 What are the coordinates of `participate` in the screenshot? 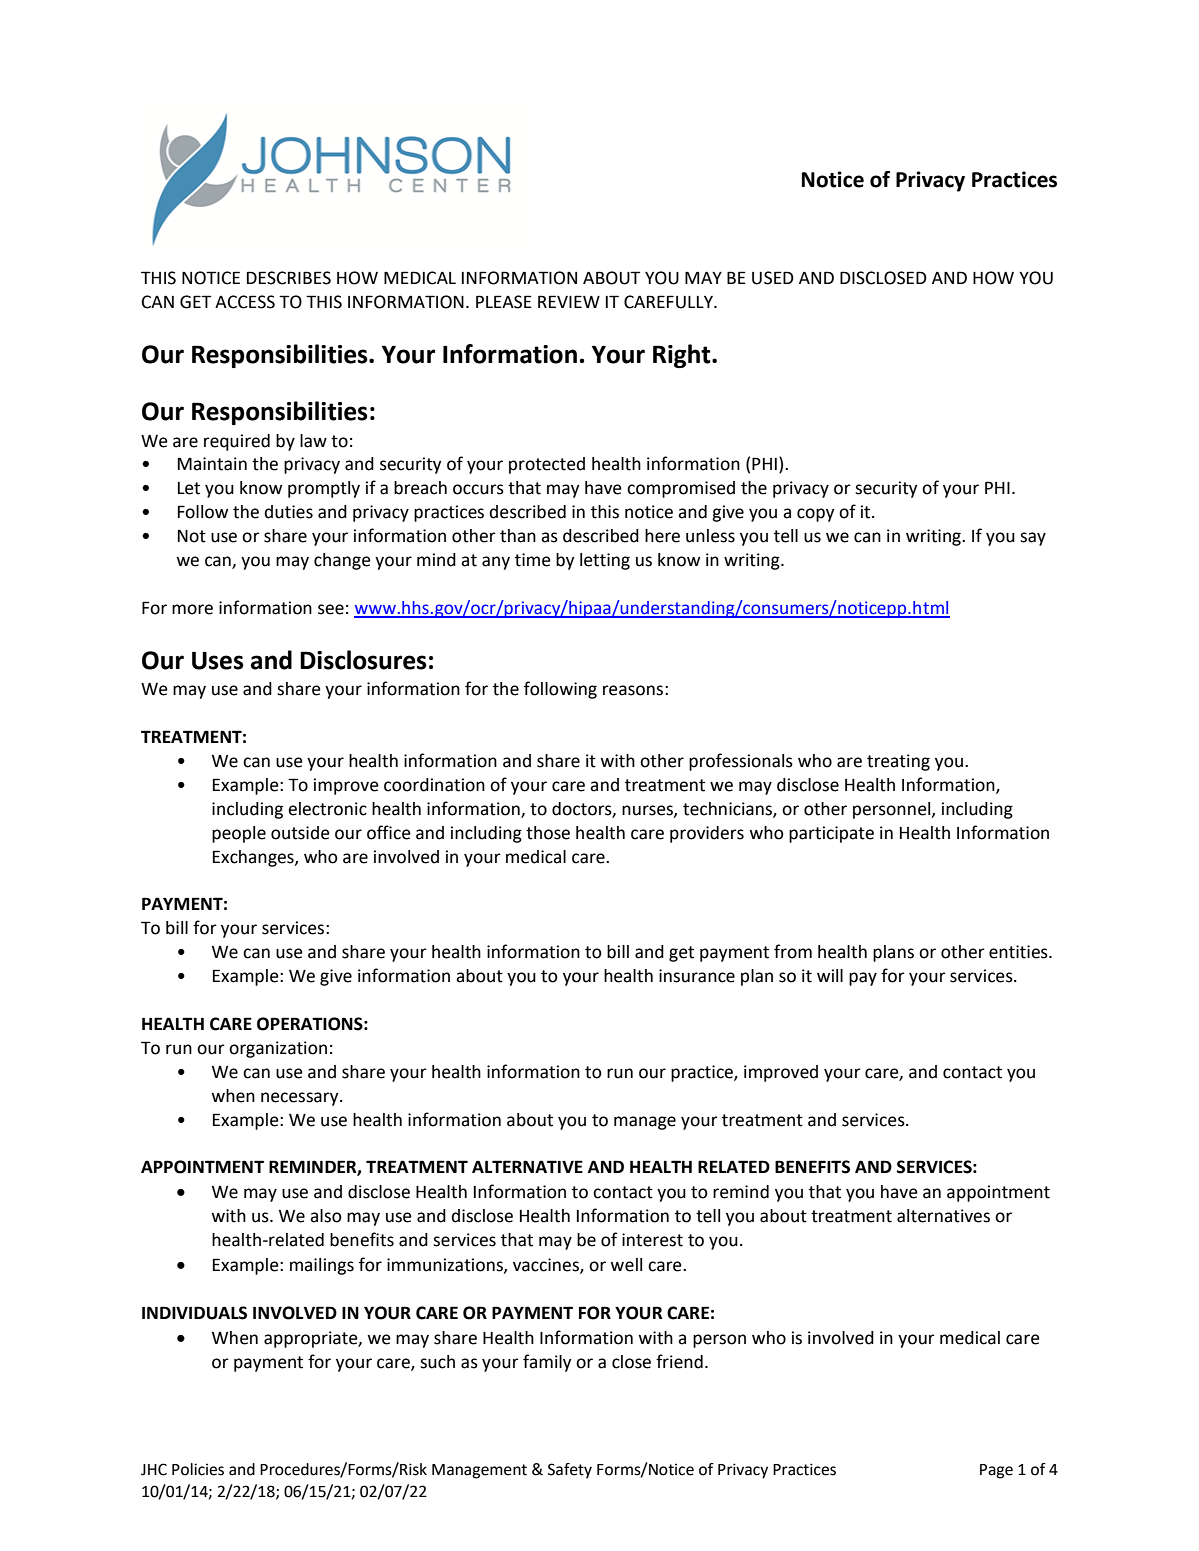 It's located at (831, 834).
